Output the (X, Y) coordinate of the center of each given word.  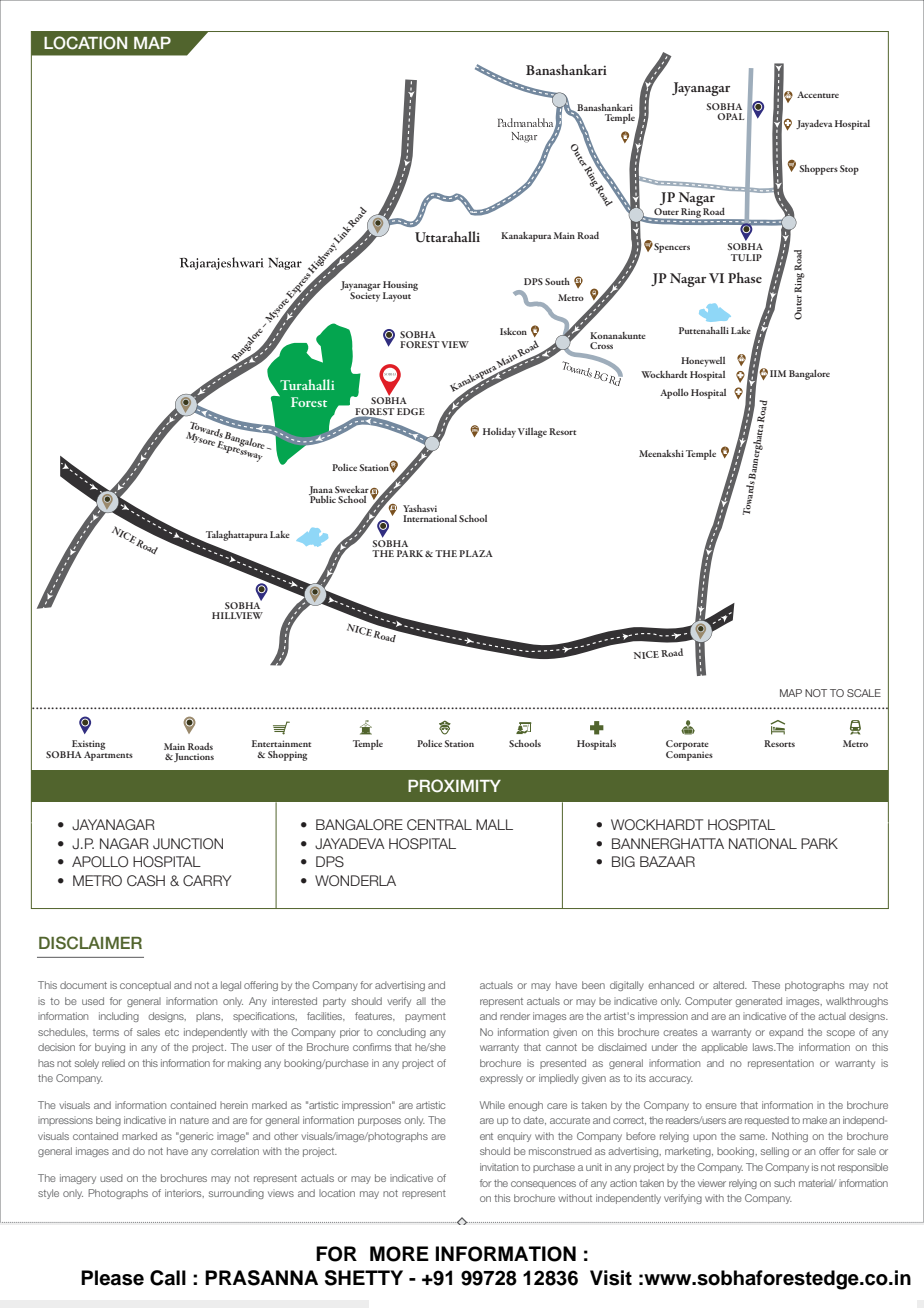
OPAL (730, 116)
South (557, 281)
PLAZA (476, 553)
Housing (400, 287)
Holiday (499, 432)
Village (532, 432)
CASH (146, 880)
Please (112, 1278)
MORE (399, 1254)
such (784, 1183)
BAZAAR (667, 861)
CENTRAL (439, 824)
